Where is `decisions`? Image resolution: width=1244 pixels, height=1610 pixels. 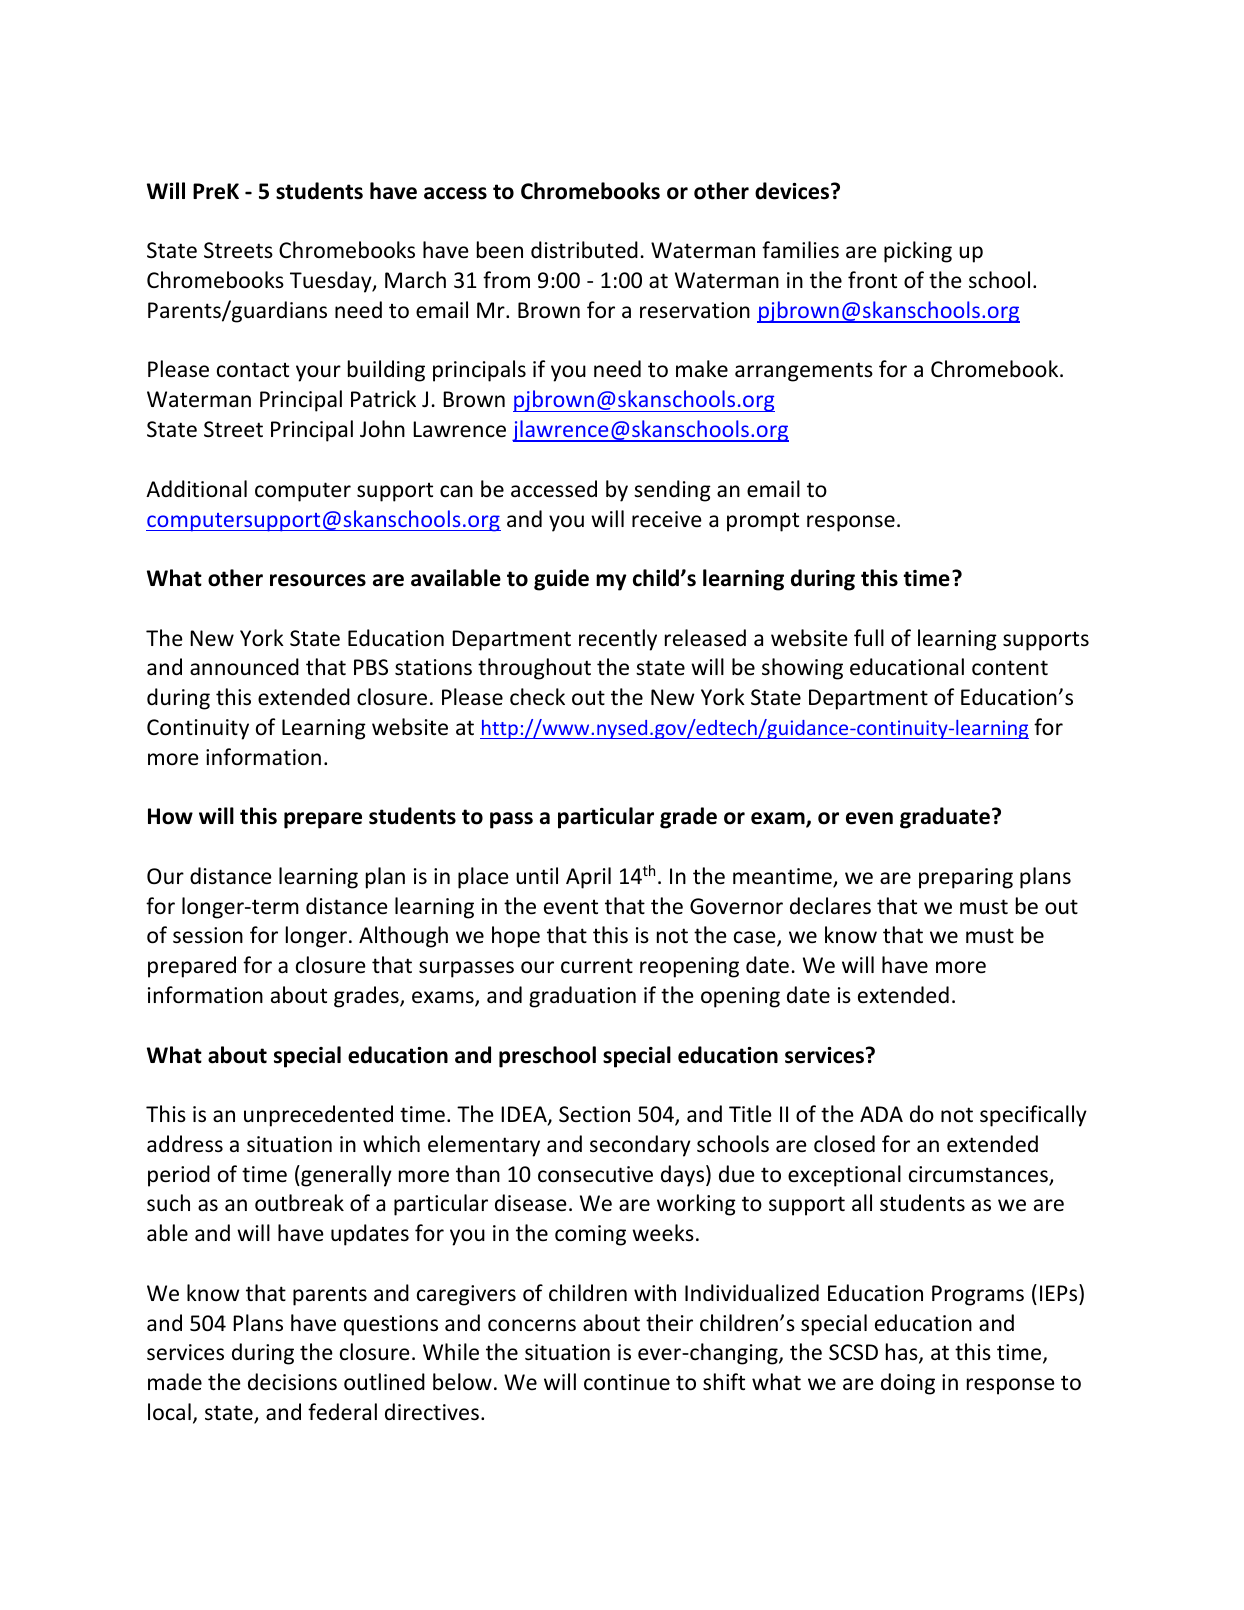
decisions is located at coordinates (292, 1382).
